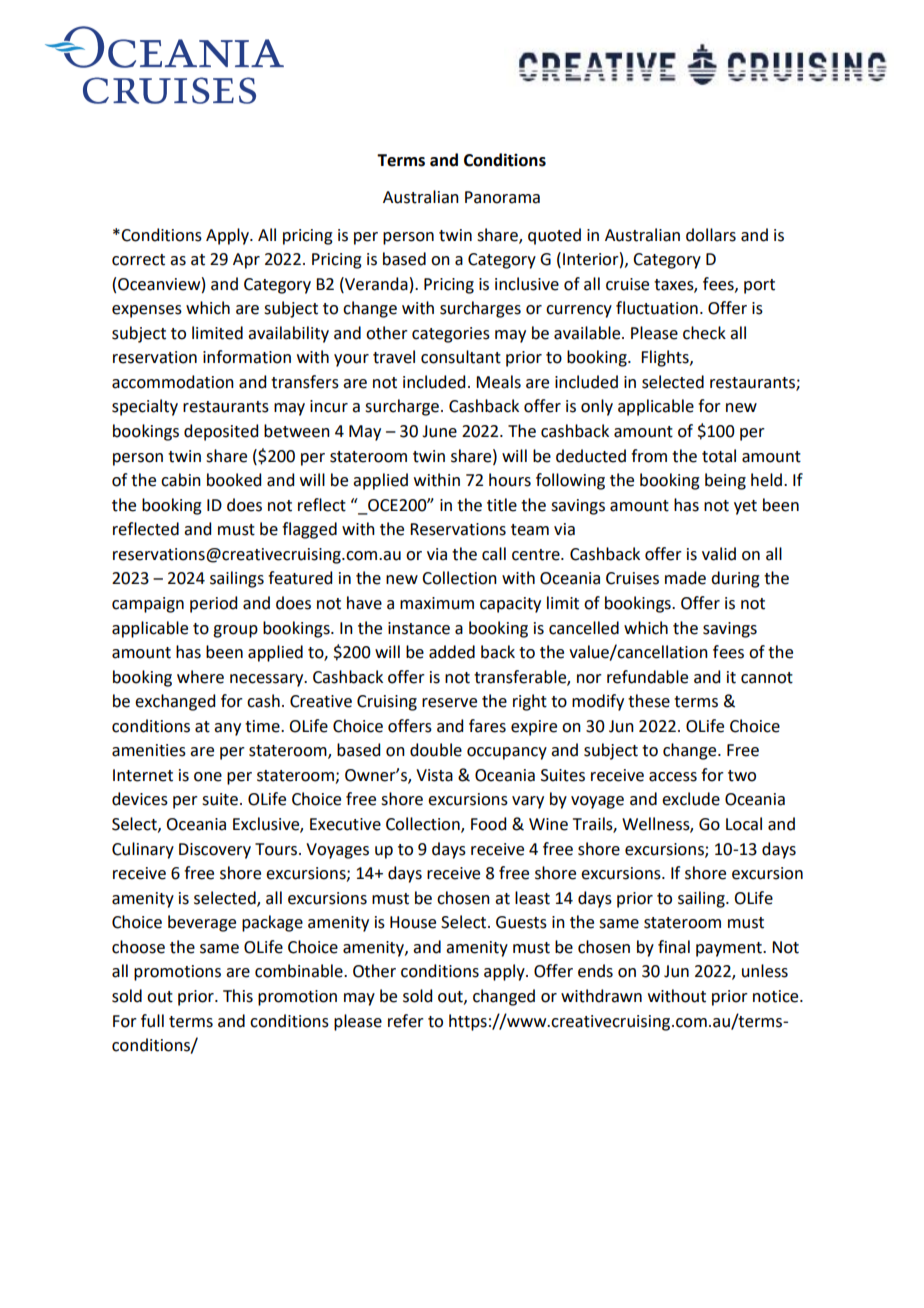 This page has height=1308, width=924. I want to click on Apr, so click(246, 261).
